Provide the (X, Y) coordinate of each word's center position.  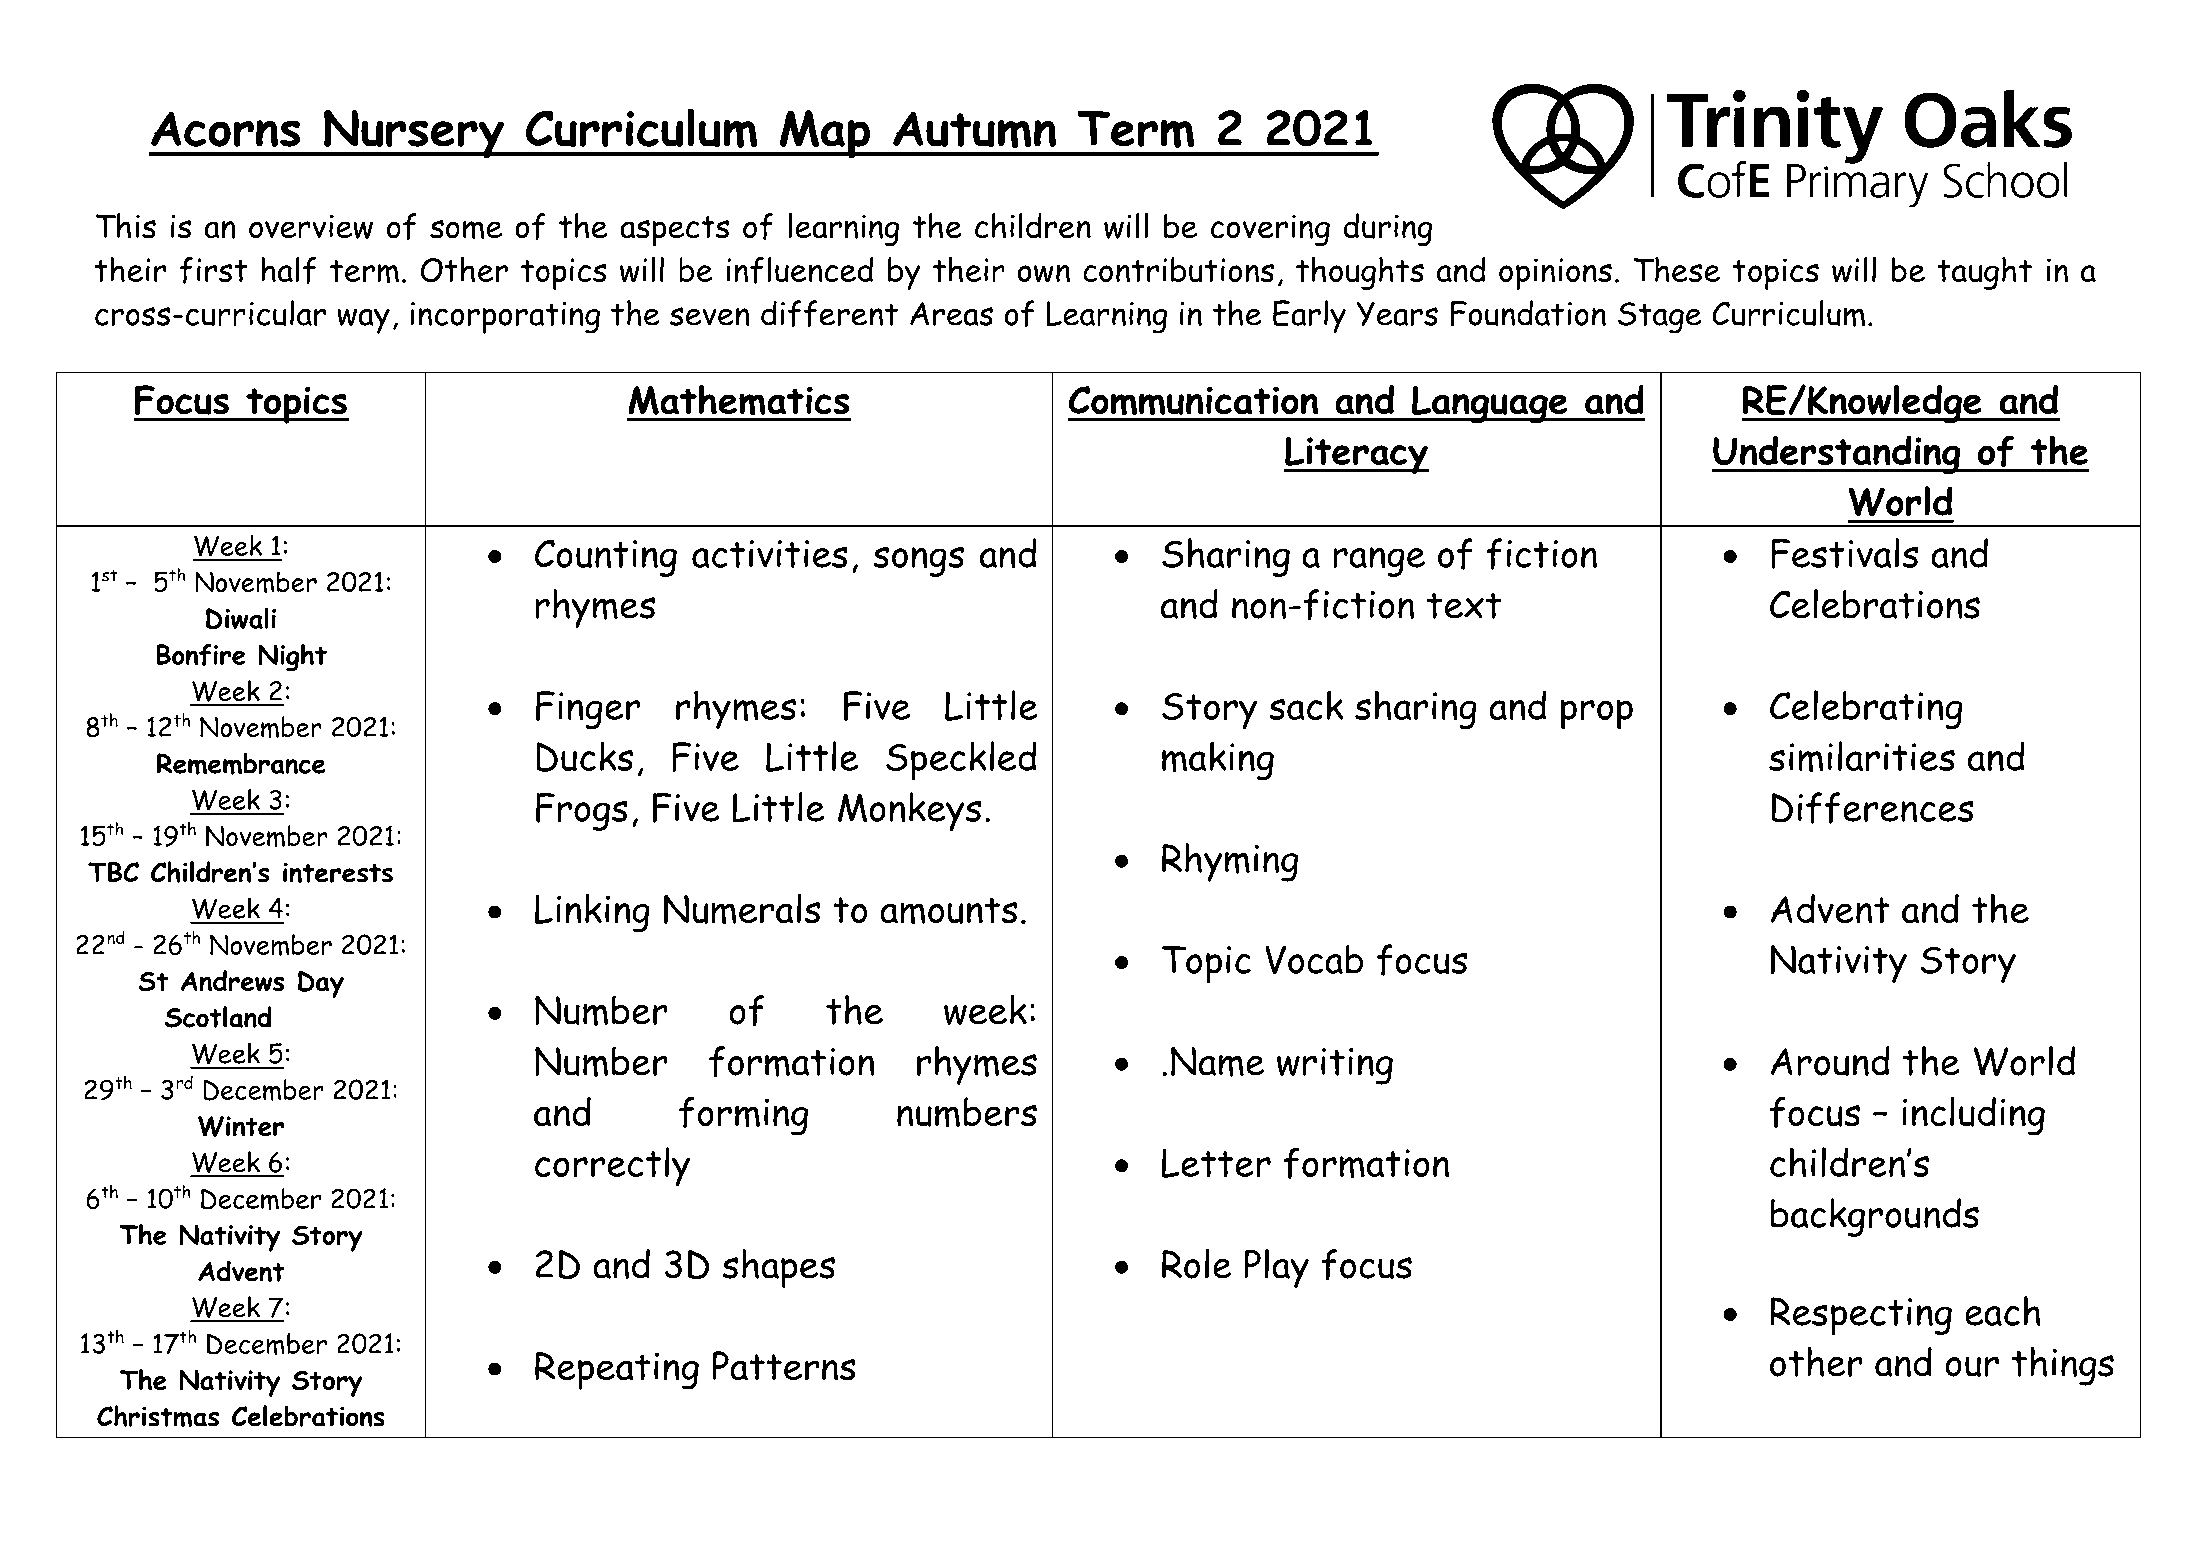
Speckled (961, 761)
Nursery (414, 134)
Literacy (1356, 455)
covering (1270, 230)
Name (1217, 1062)
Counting (606, 558)
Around (1830, 1061)
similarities (1862, 756)
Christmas (158, 1416)
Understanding (1837, 454)
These (1676, 269)
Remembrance (241, 764)
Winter (241, 1126)
